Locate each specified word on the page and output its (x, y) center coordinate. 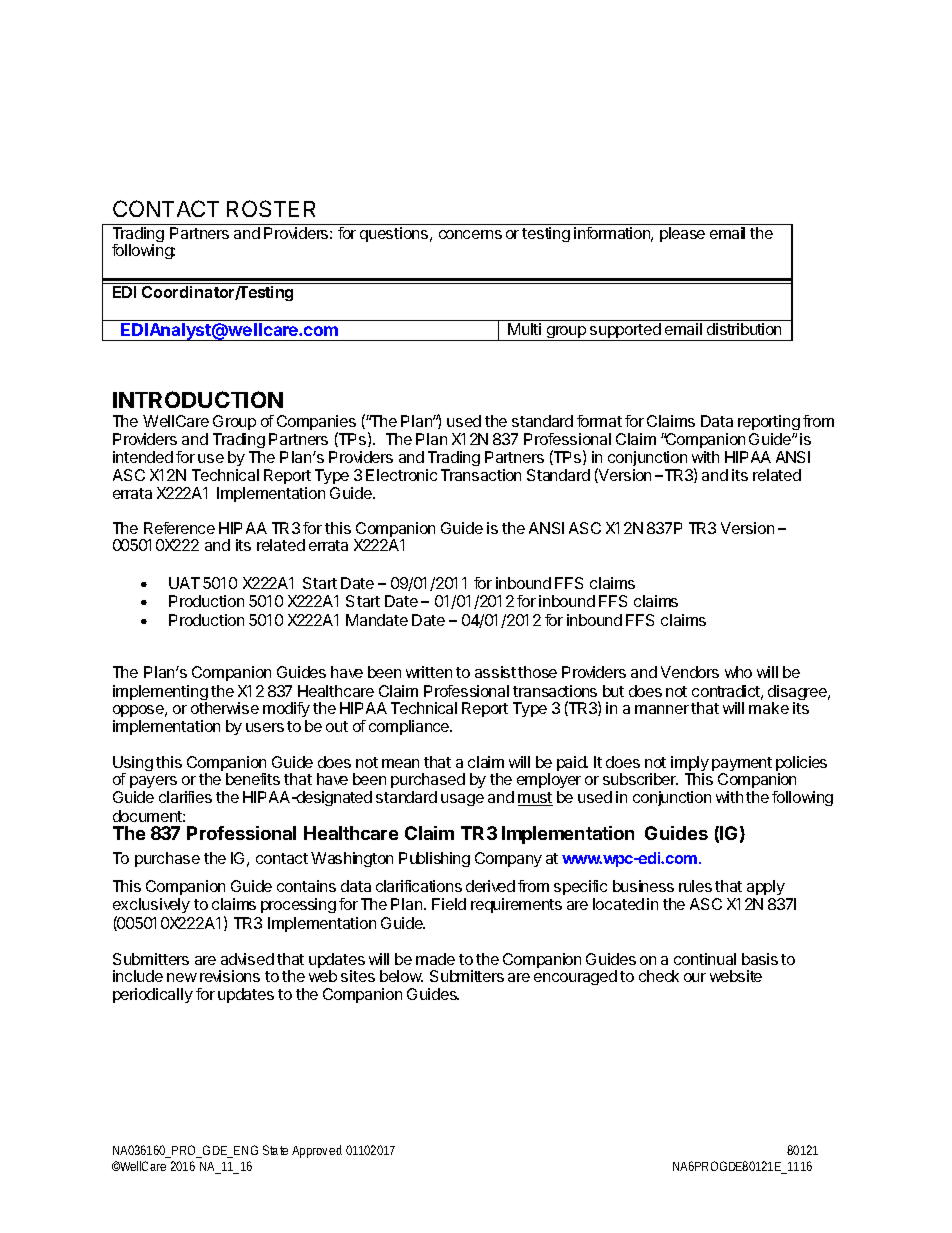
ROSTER (271, 208)
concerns (470, 234)
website (736, 976)
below (401, 976)
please (682, 234)
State (275, 1150)
